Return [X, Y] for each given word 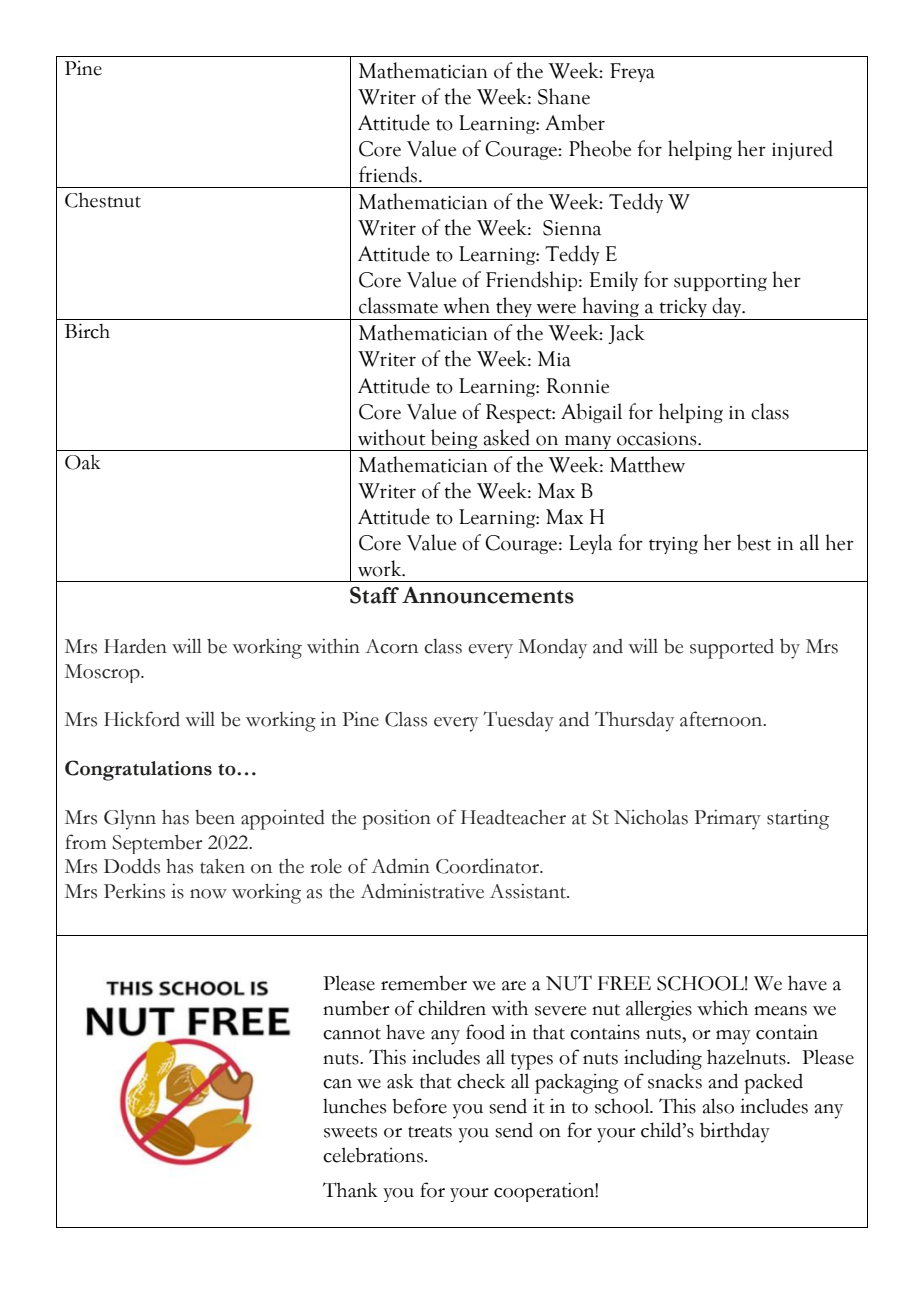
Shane [564, 96]
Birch [87, 331]
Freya [632, 72]
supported [732, 649]
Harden [135, 646]
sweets [350, 1132]
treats [430, 1132]
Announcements [488, 595]
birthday [735, 1132]
